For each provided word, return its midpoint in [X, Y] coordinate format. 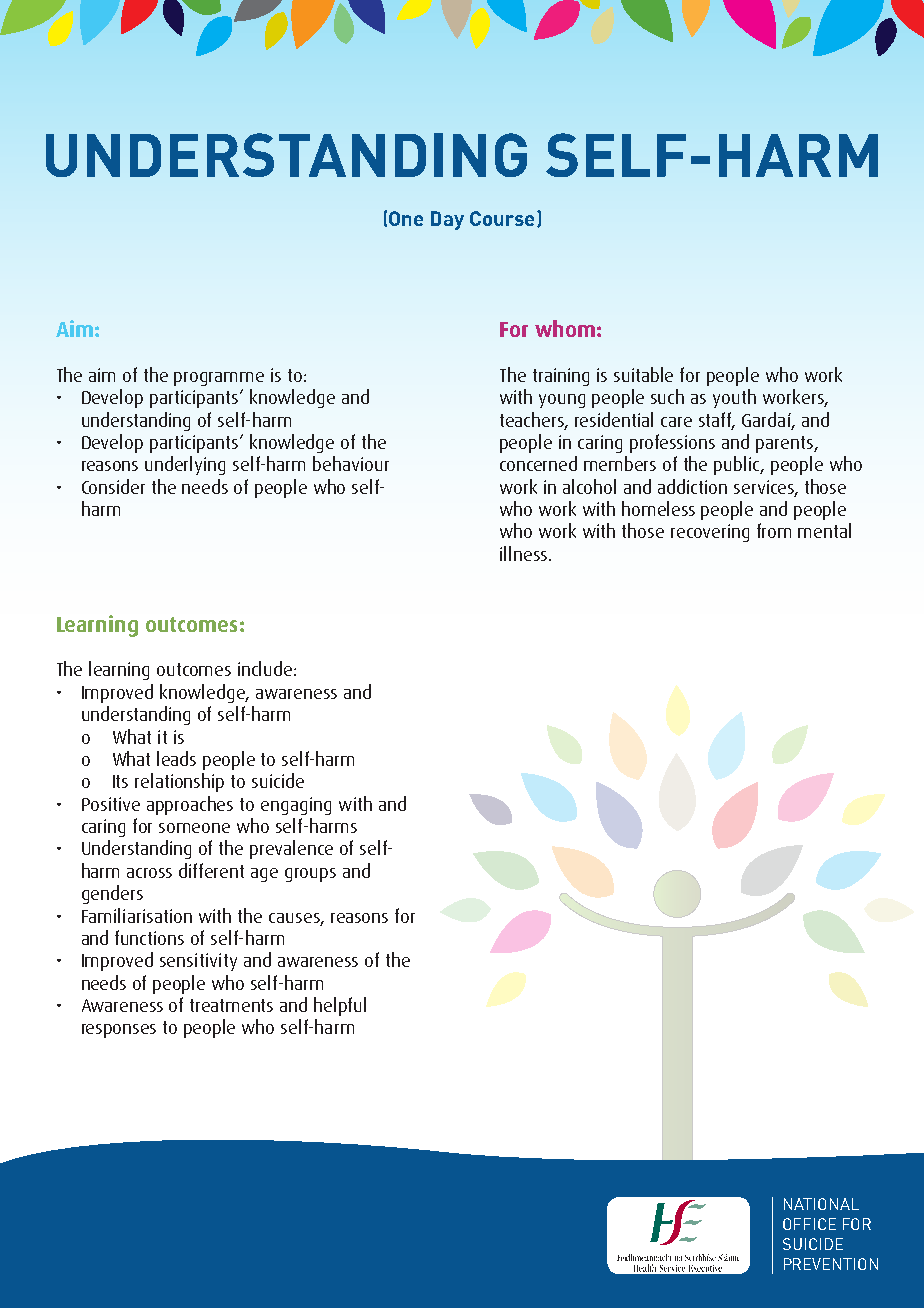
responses [119, 1031]
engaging [296, 806]
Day [447, 220]
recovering [710, 533]
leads [176, 758]
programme [219, 379]
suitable [643, 374]
